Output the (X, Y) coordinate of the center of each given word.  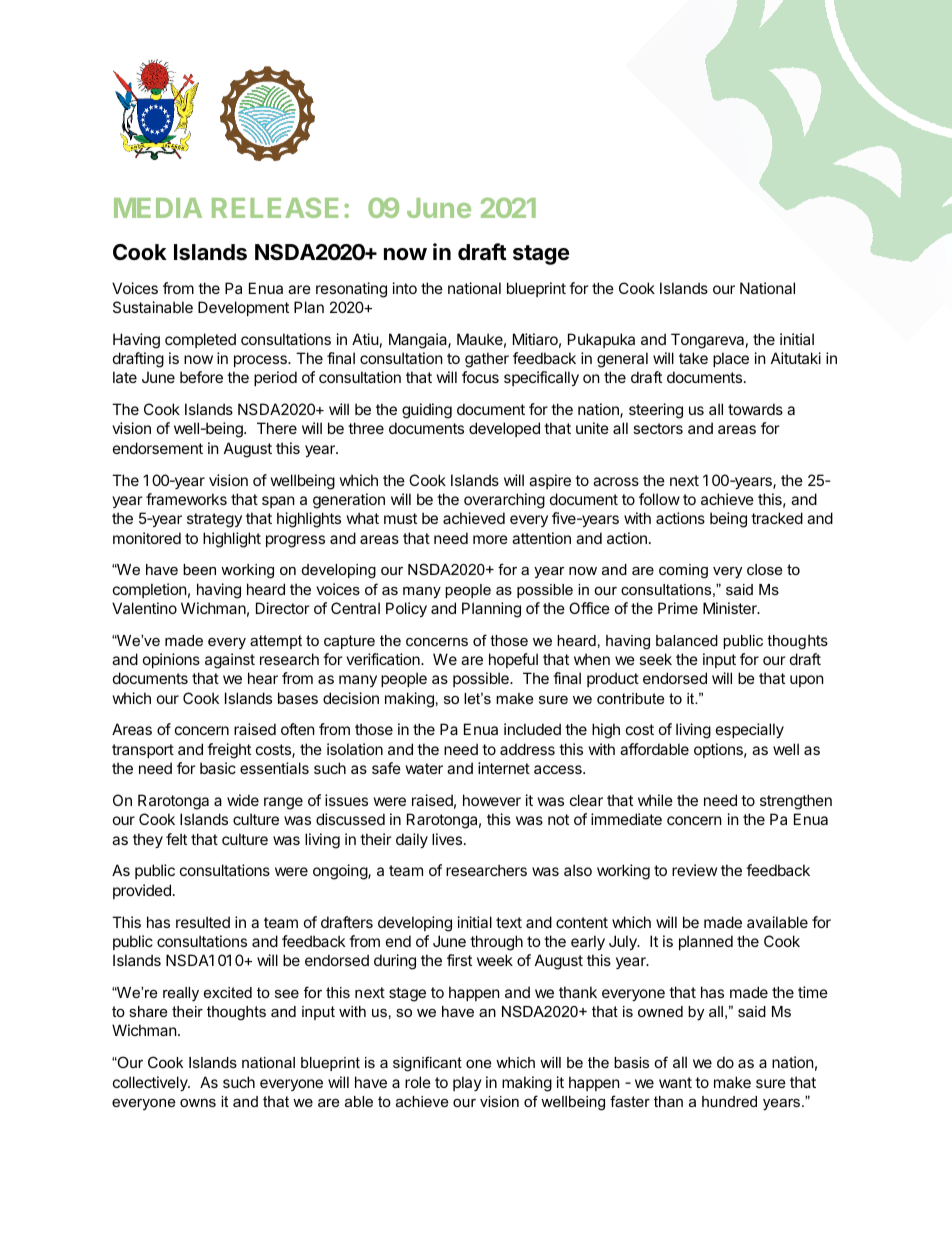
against (230, 661)
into (405, 288)
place (731, 359)
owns (198, 1103)
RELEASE (275, 207)
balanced (687, 640)
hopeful (513, 660)
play (467, 1083)
